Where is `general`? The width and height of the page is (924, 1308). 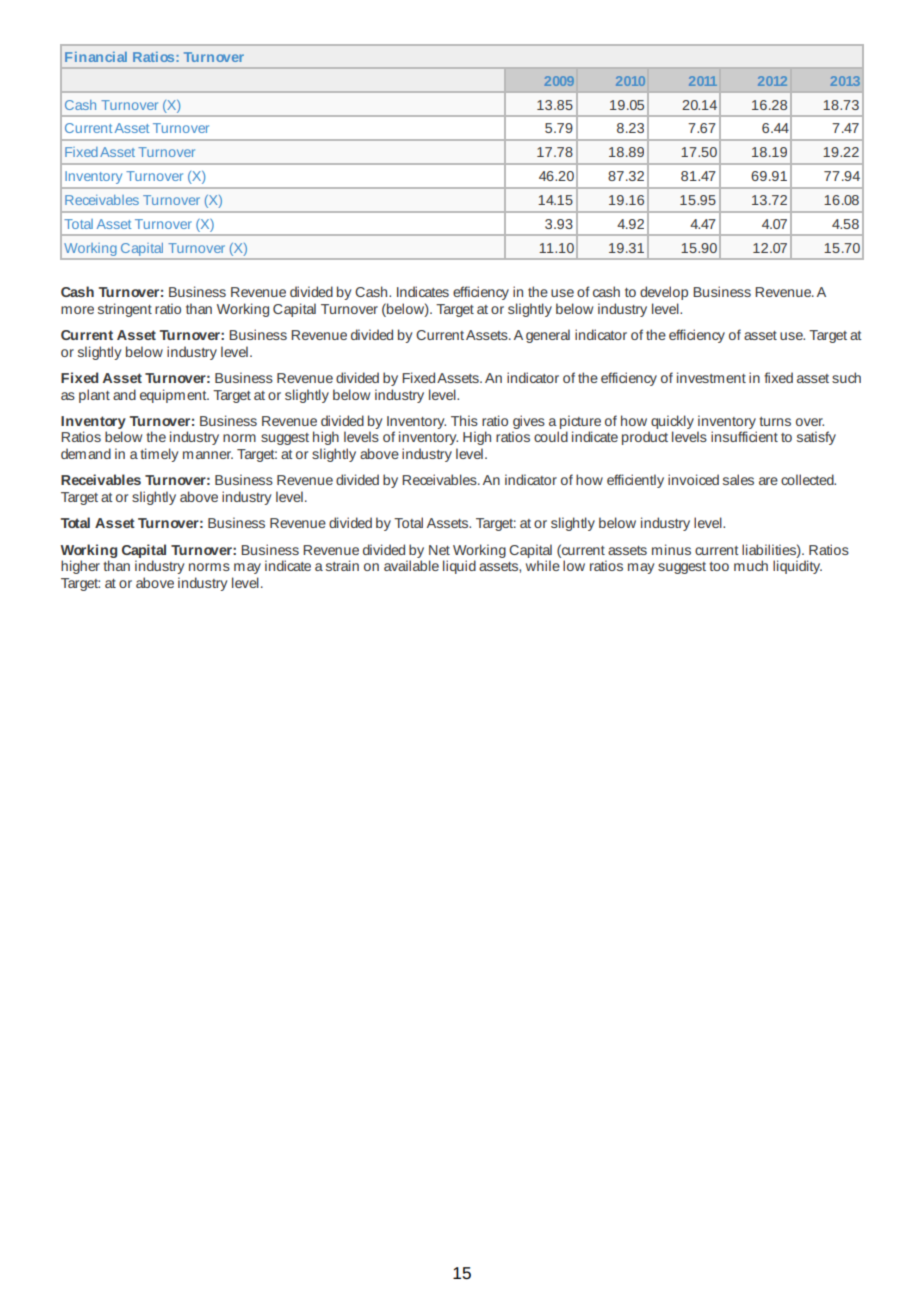
general is located at coordinates (548, 336).
